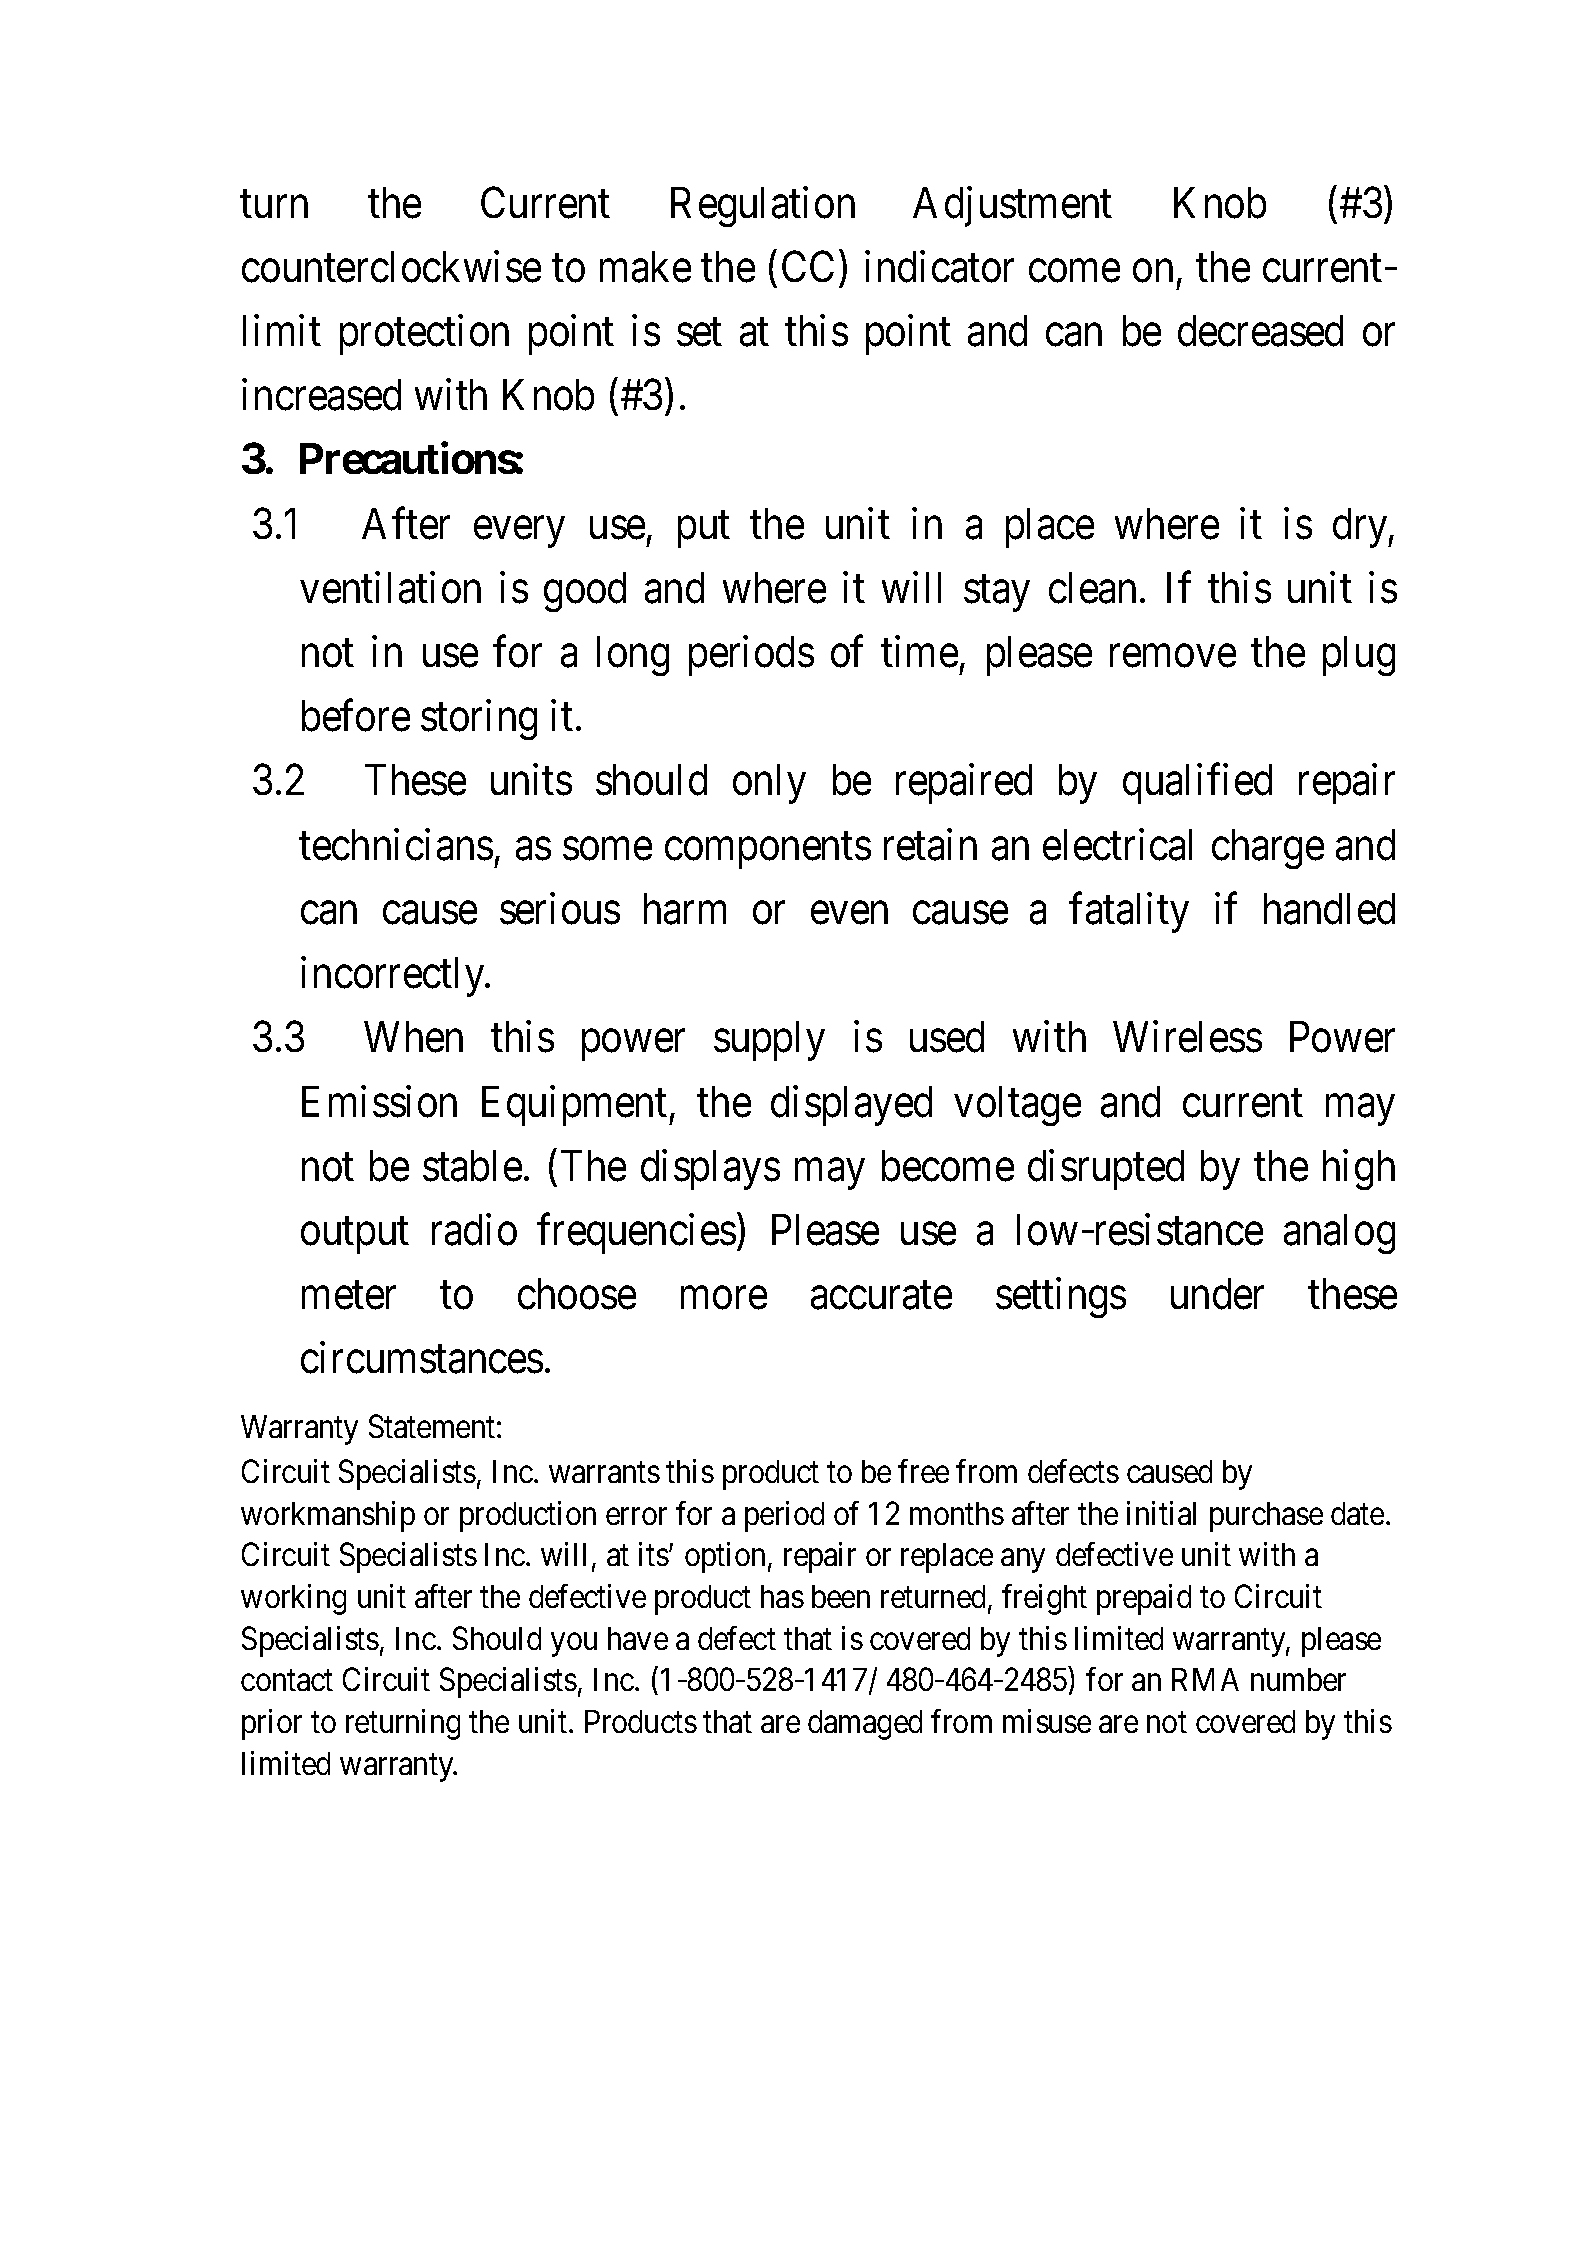 Image resolution: width=1592 pixels, height=2253 pixels. What do you see at coordinates (851, 1105) in the screenshot?
I see `displayed` at bounding box center [851, 1105].
